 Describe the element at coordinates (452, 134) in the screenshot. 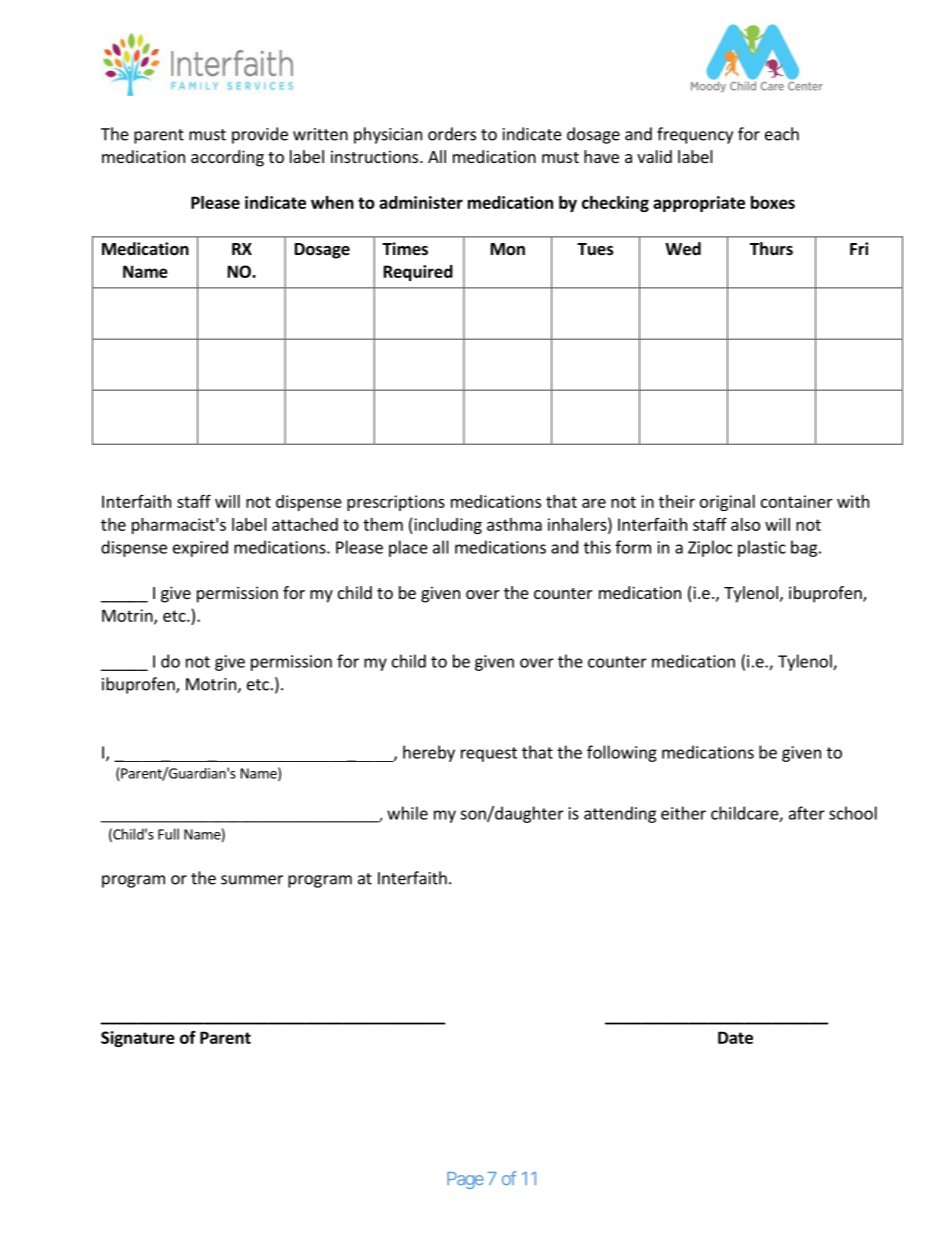

I see `orders` at that location.
